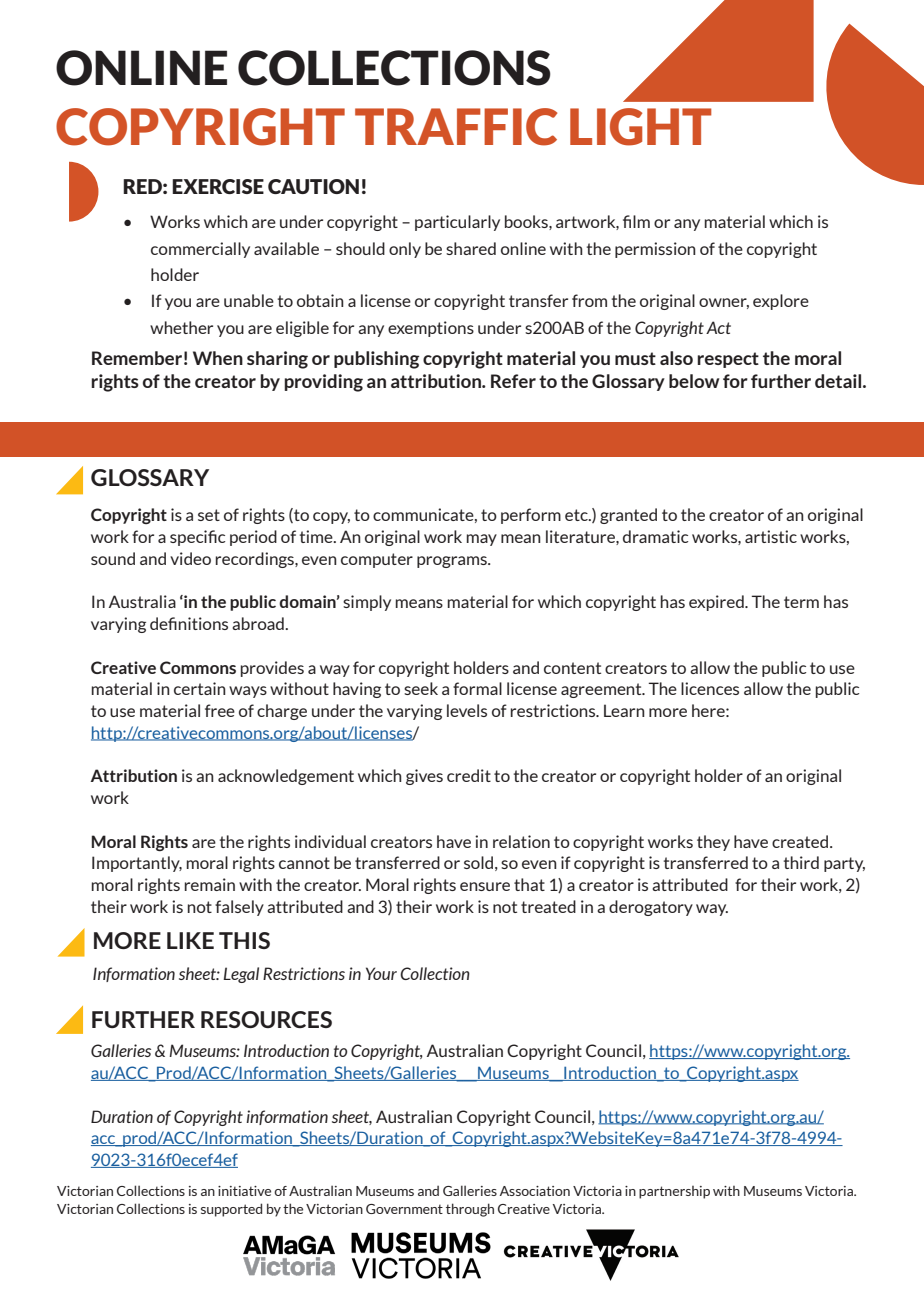  Describe the element at coordinates (218, 186) in the page. I see `EXERCISE` at that location.
